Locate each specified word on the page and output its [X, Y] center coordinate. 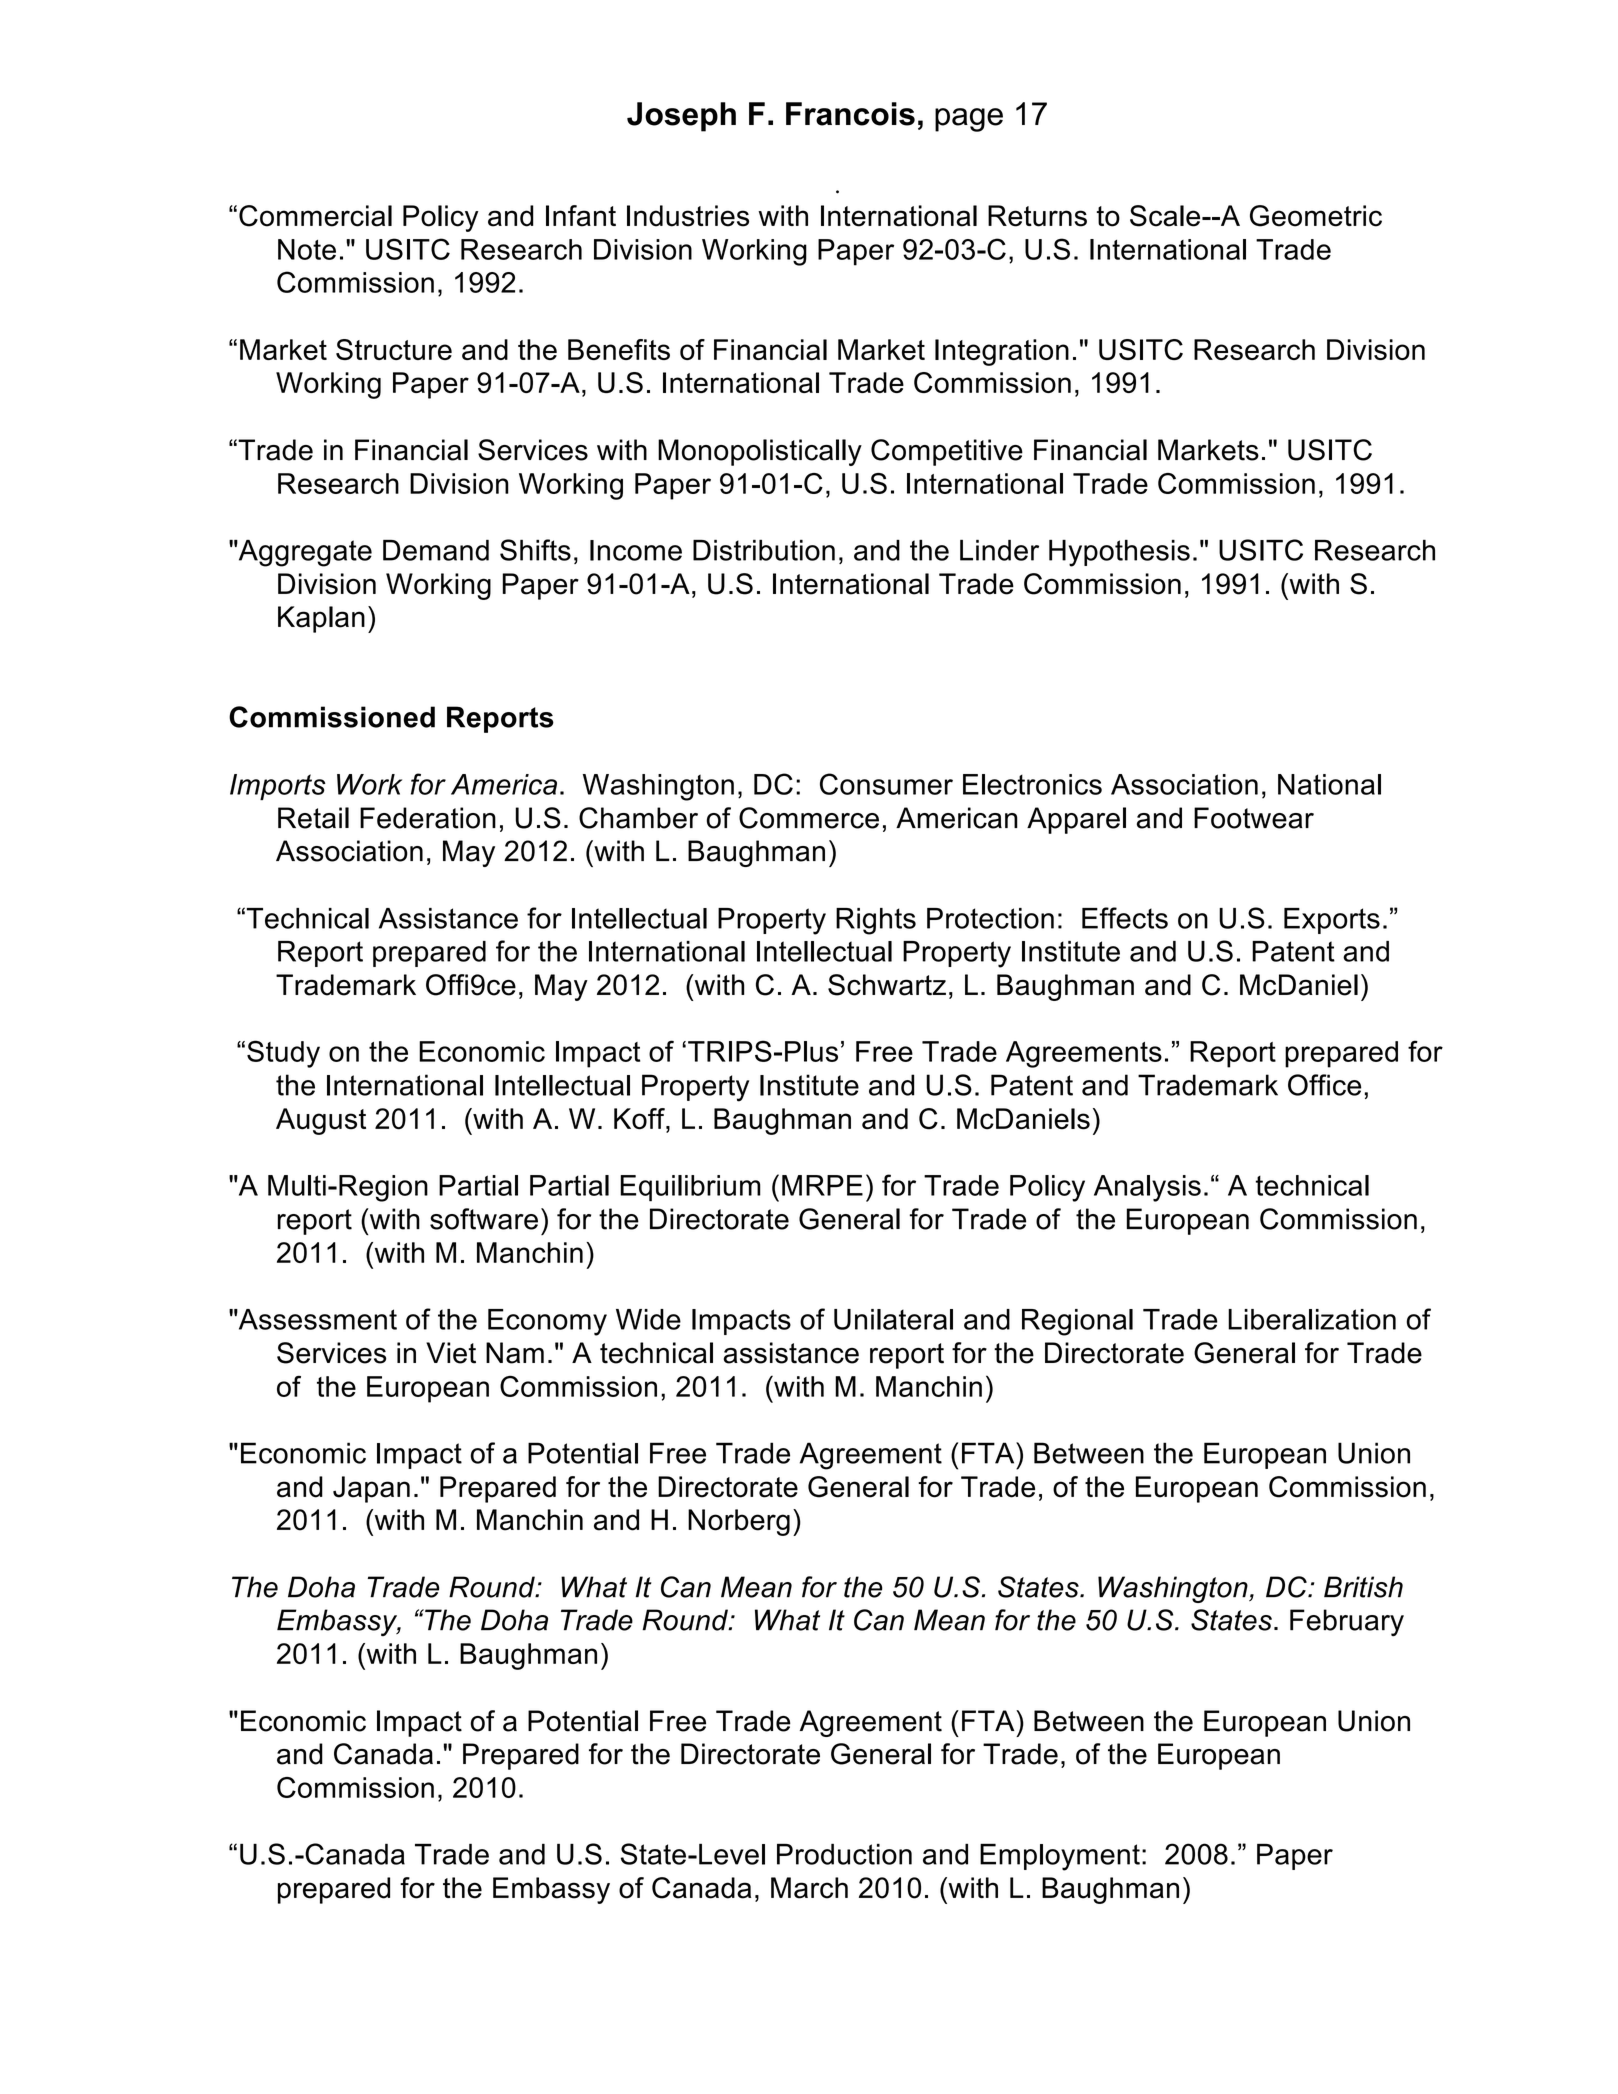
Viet [451, 1353]
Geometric [1316, 216]
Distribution [764, 550]
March [809, 1888]
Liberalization [1312, 1319]
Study [283, 1054]
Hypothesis [1119, 553]
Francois [850, 114]
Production [844, 1854]
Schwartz [887, 985]
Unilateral [893, 1319]
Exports [1332, 921]
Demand [436, 550]
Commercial [315, 216]
